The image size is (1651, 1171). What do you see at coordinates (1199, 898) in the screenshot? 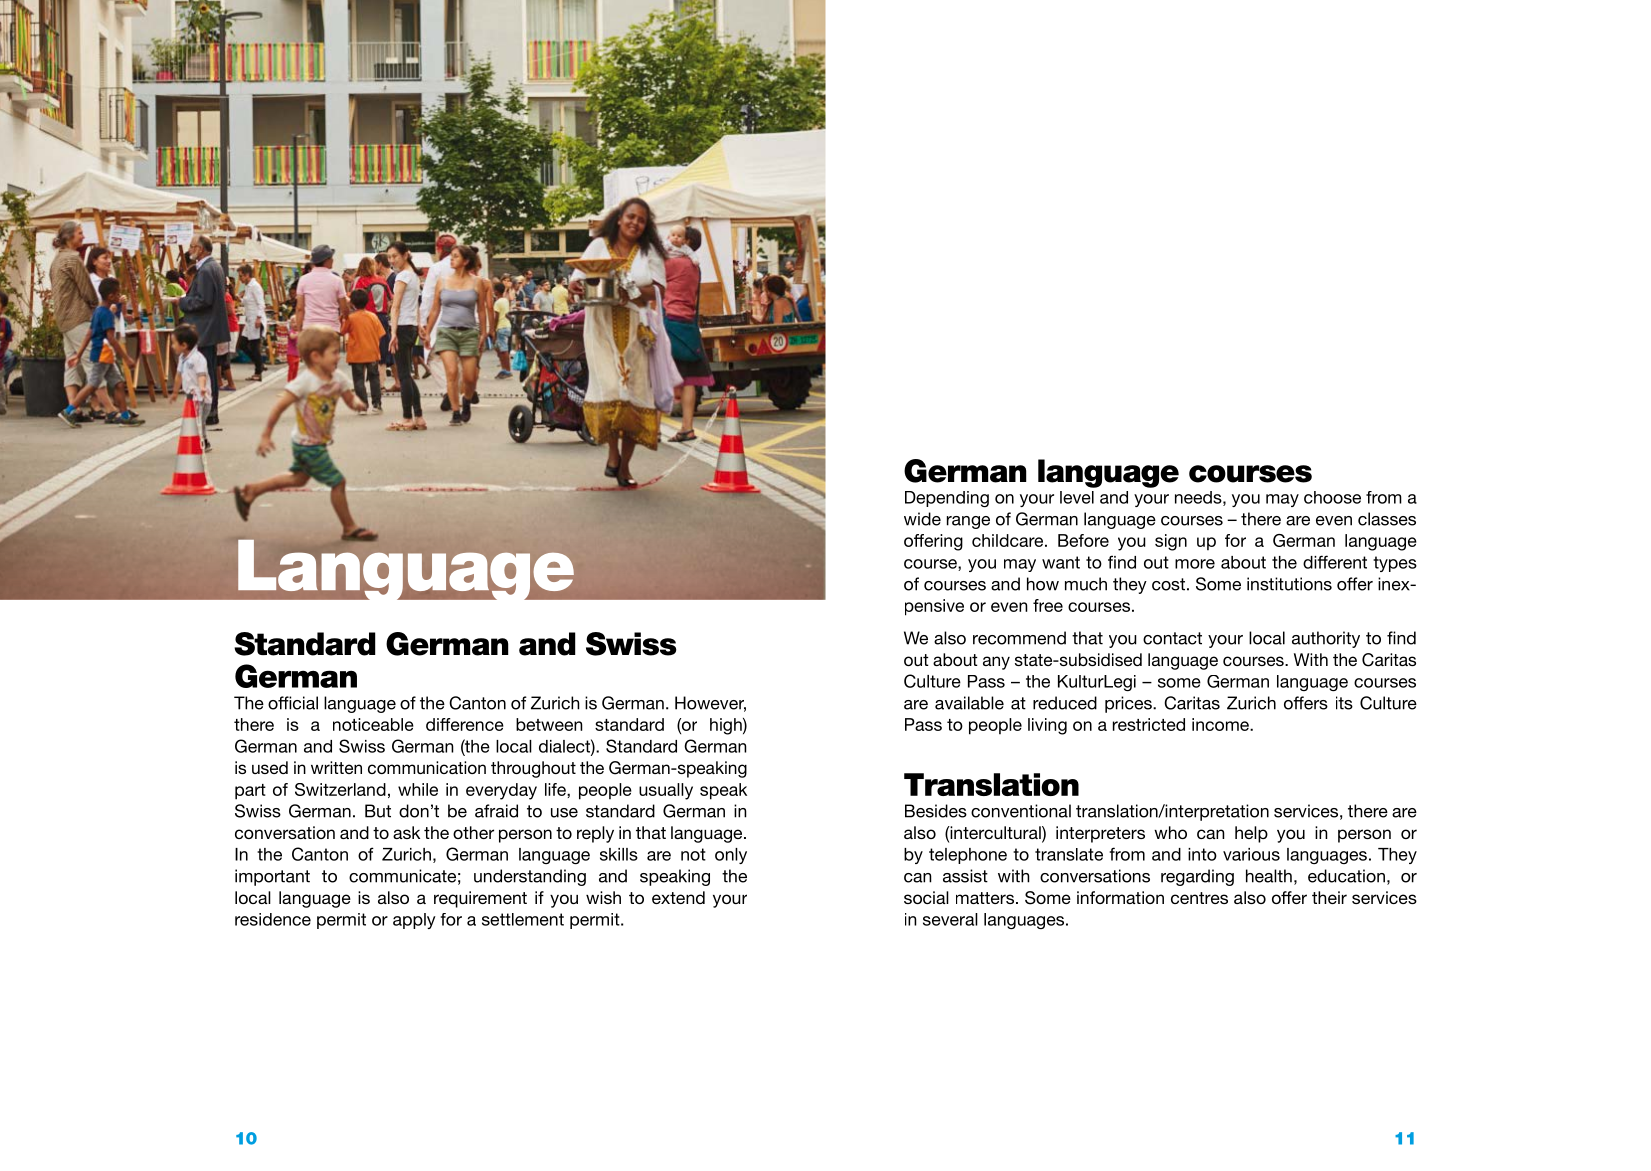
I see `centres` at bounding box center [1199, 898].
